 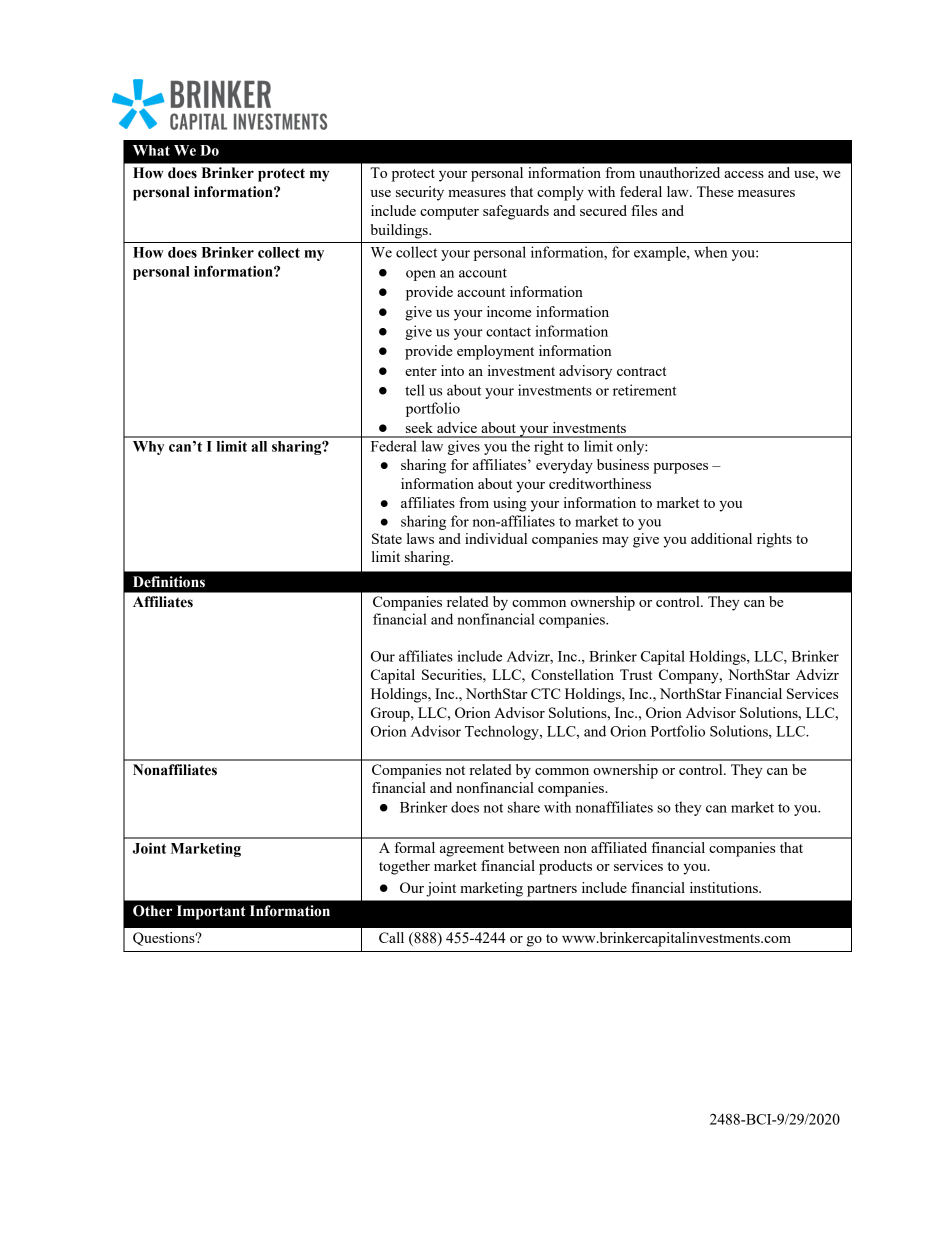 What do you see at coordinates (725, 887) in the page?
I see `institutions` at bounding box center [725, 887].
